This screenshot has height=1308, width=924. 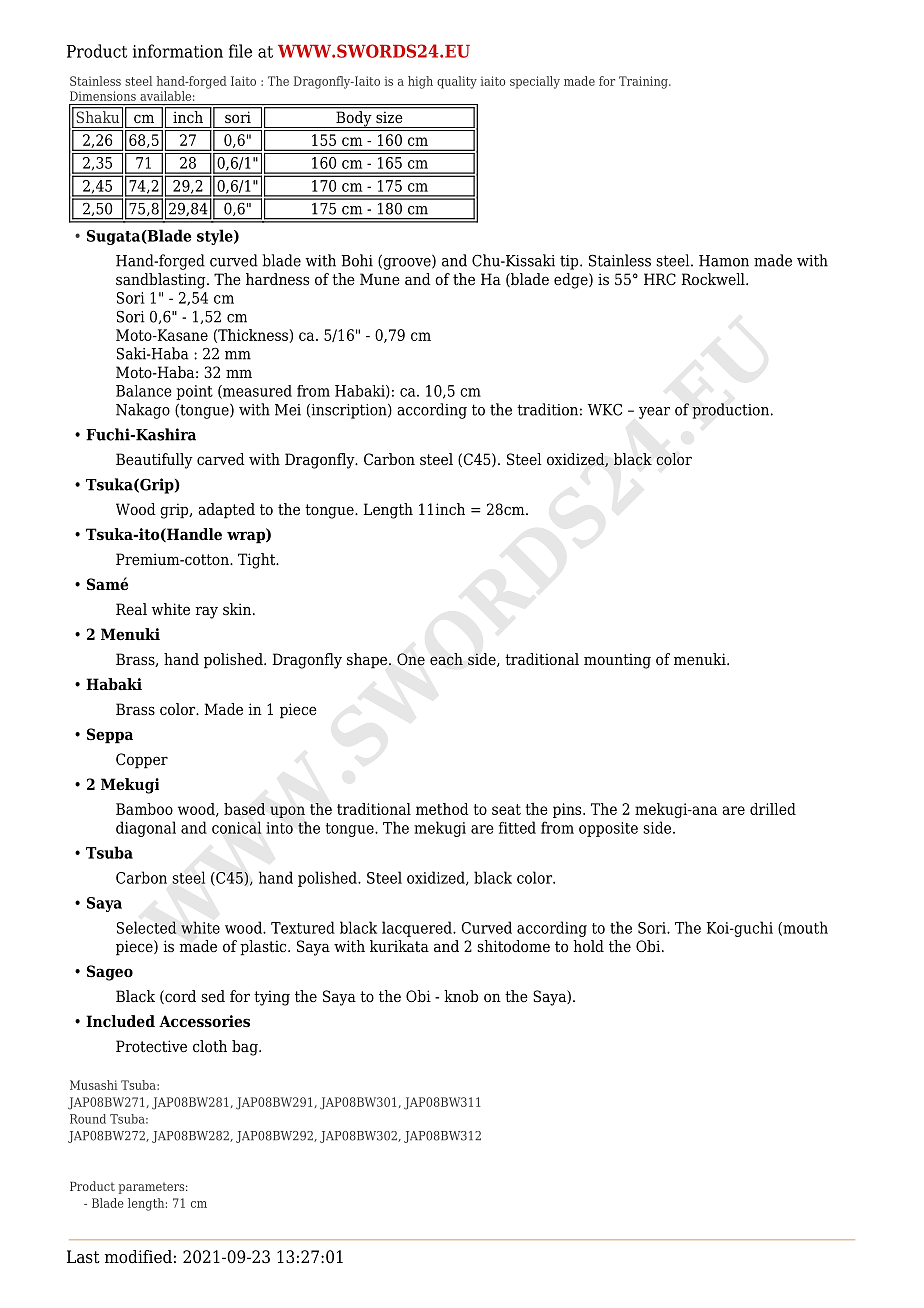 I want to click on inscription, so click(x=349, y=411).
